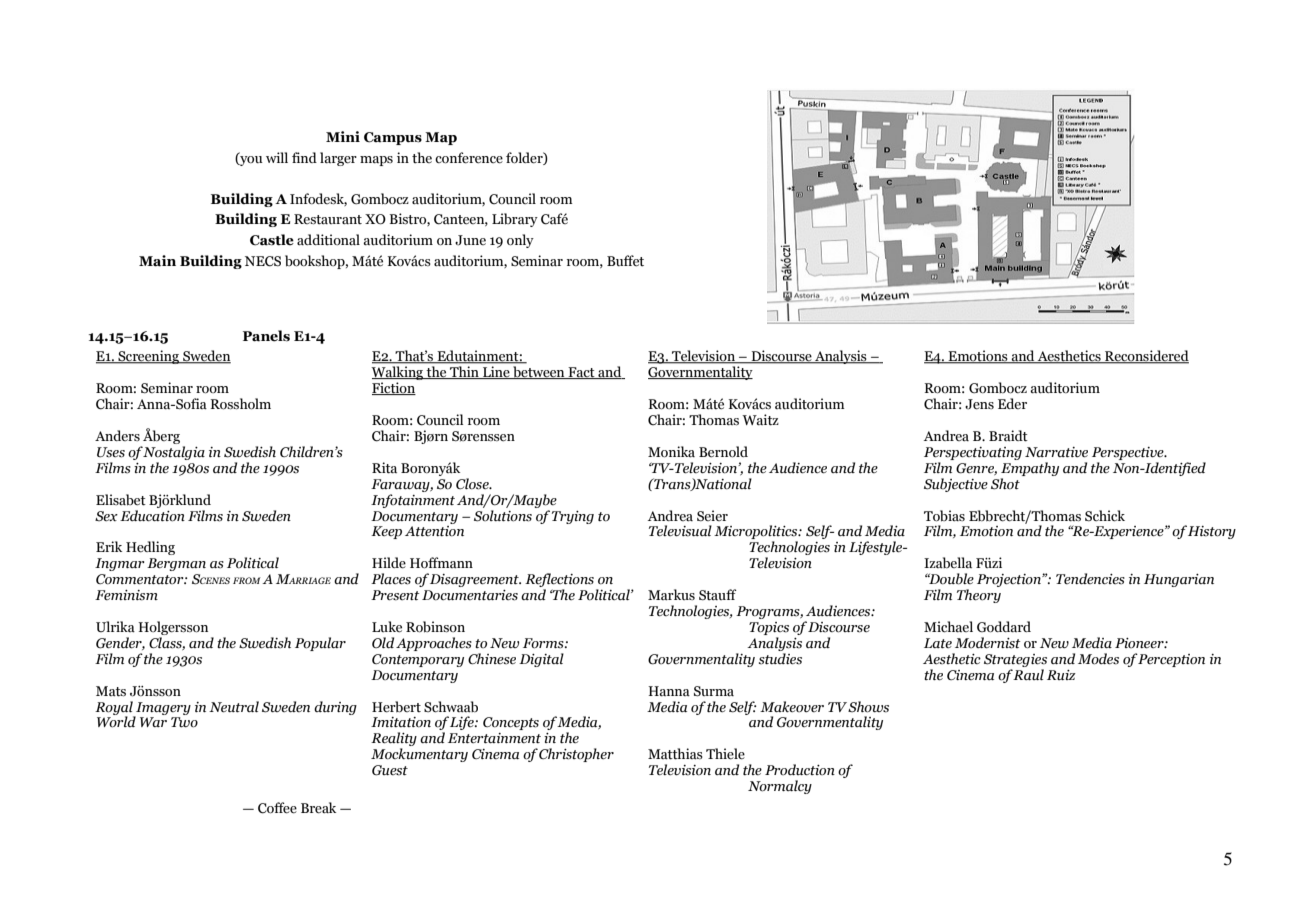 The height and width of the screenshot is (924, 1308). What do you see at coordinates (979, 404) in the screenshot?
I see `Jens` at bounding box center [979, 404].
